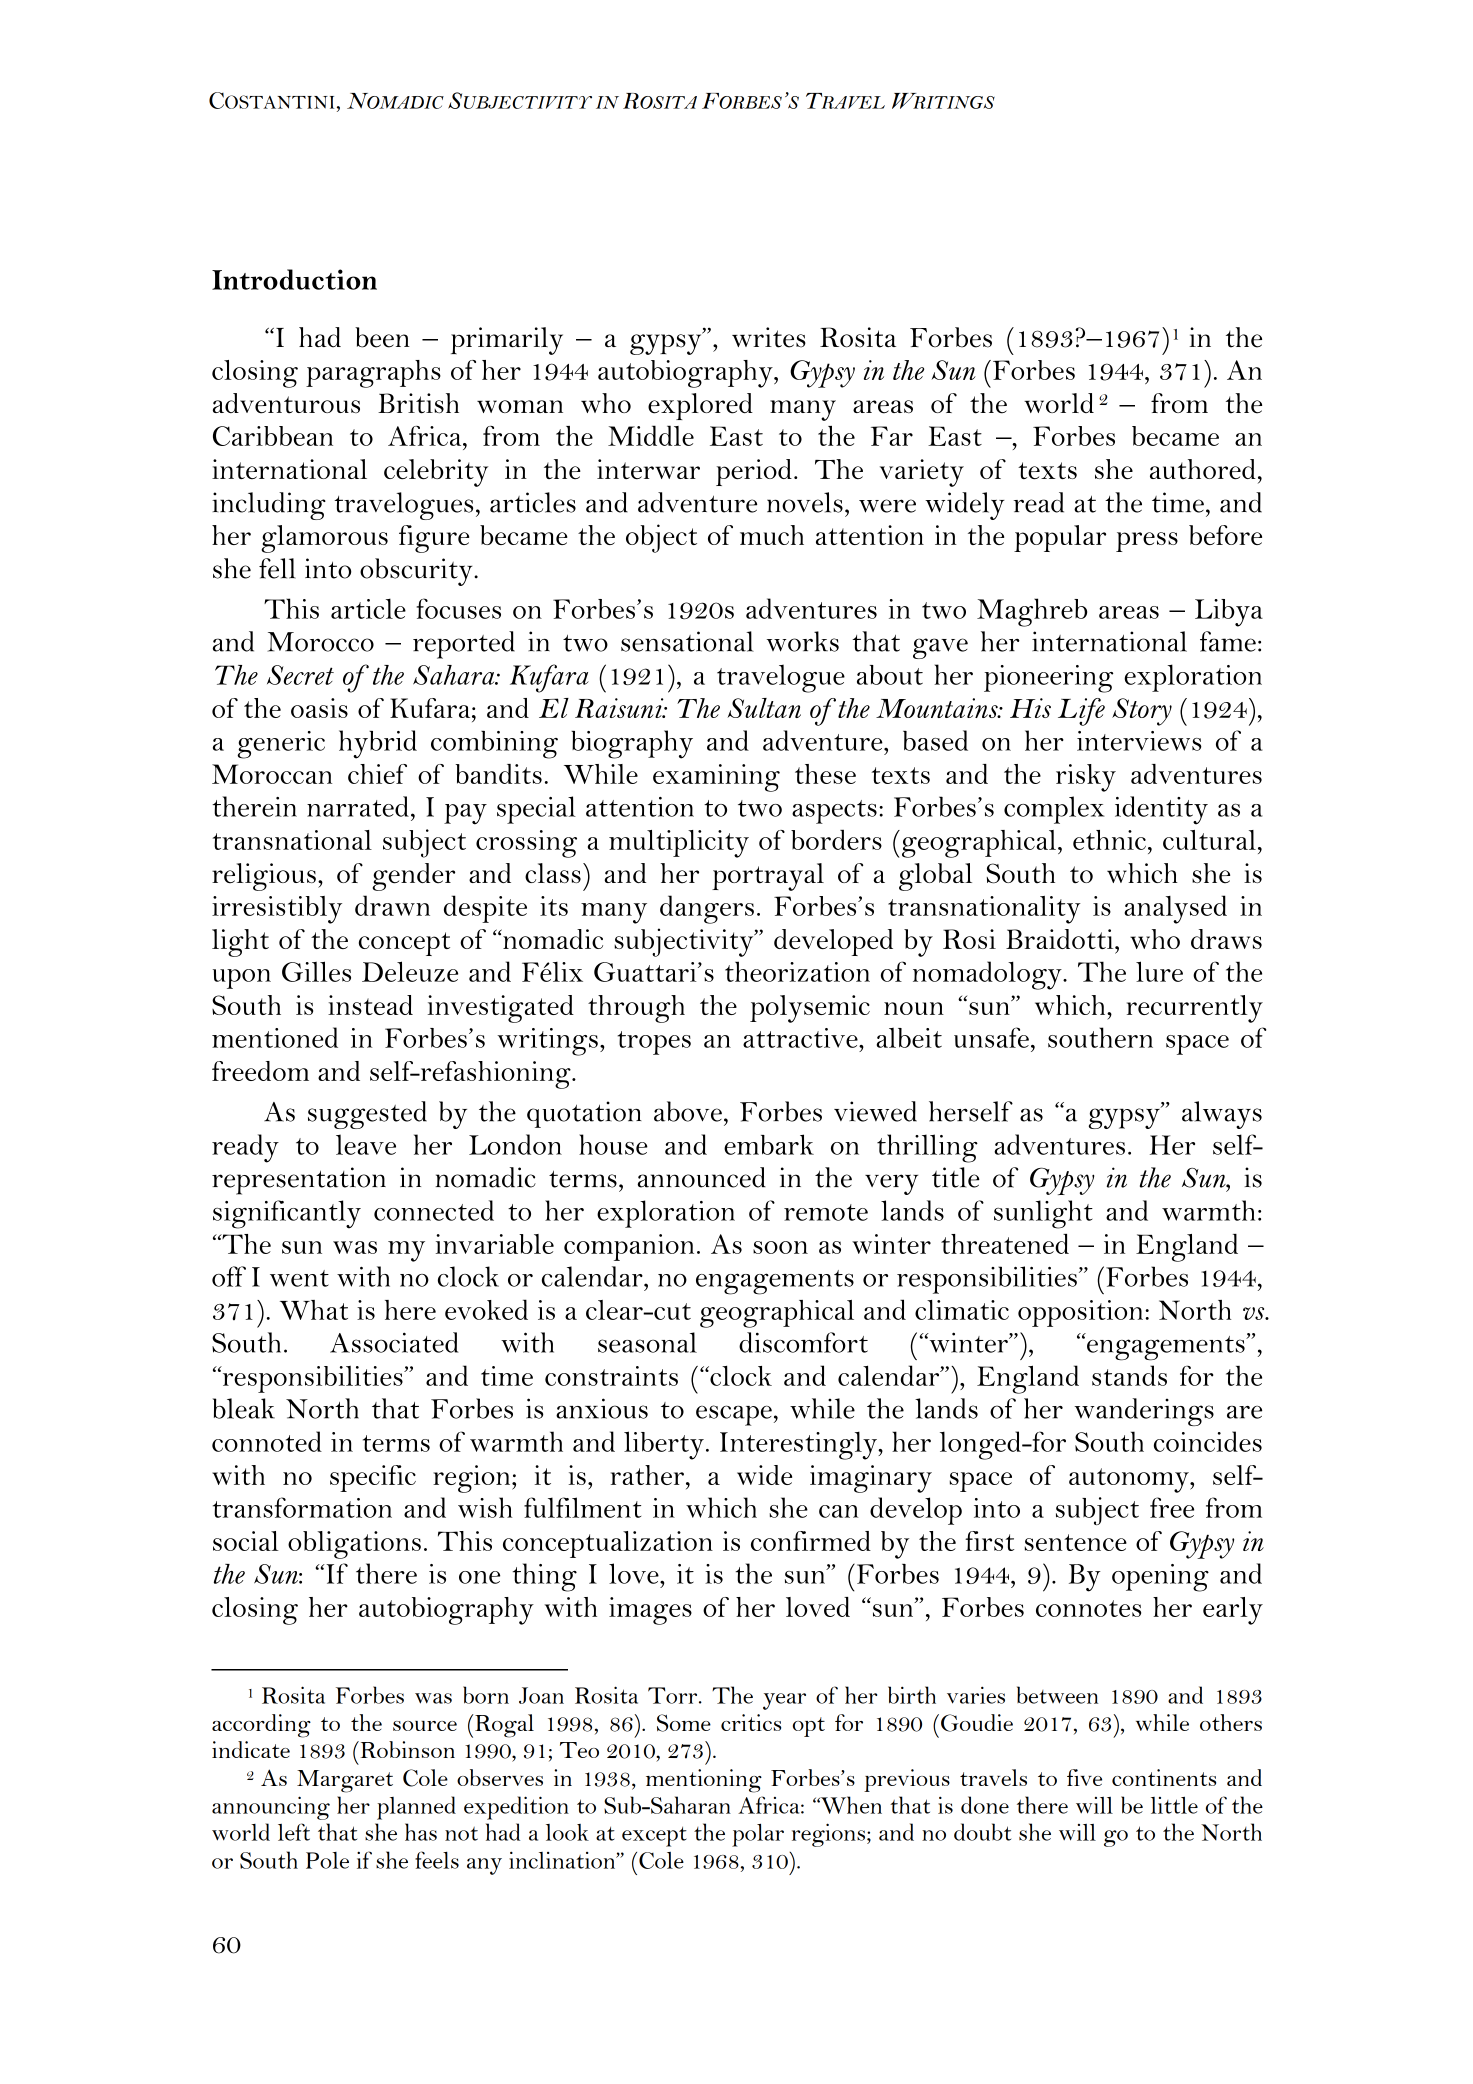  Describe the element at coordinates (382, 337) in the screenshot. I see `been` at that location.
